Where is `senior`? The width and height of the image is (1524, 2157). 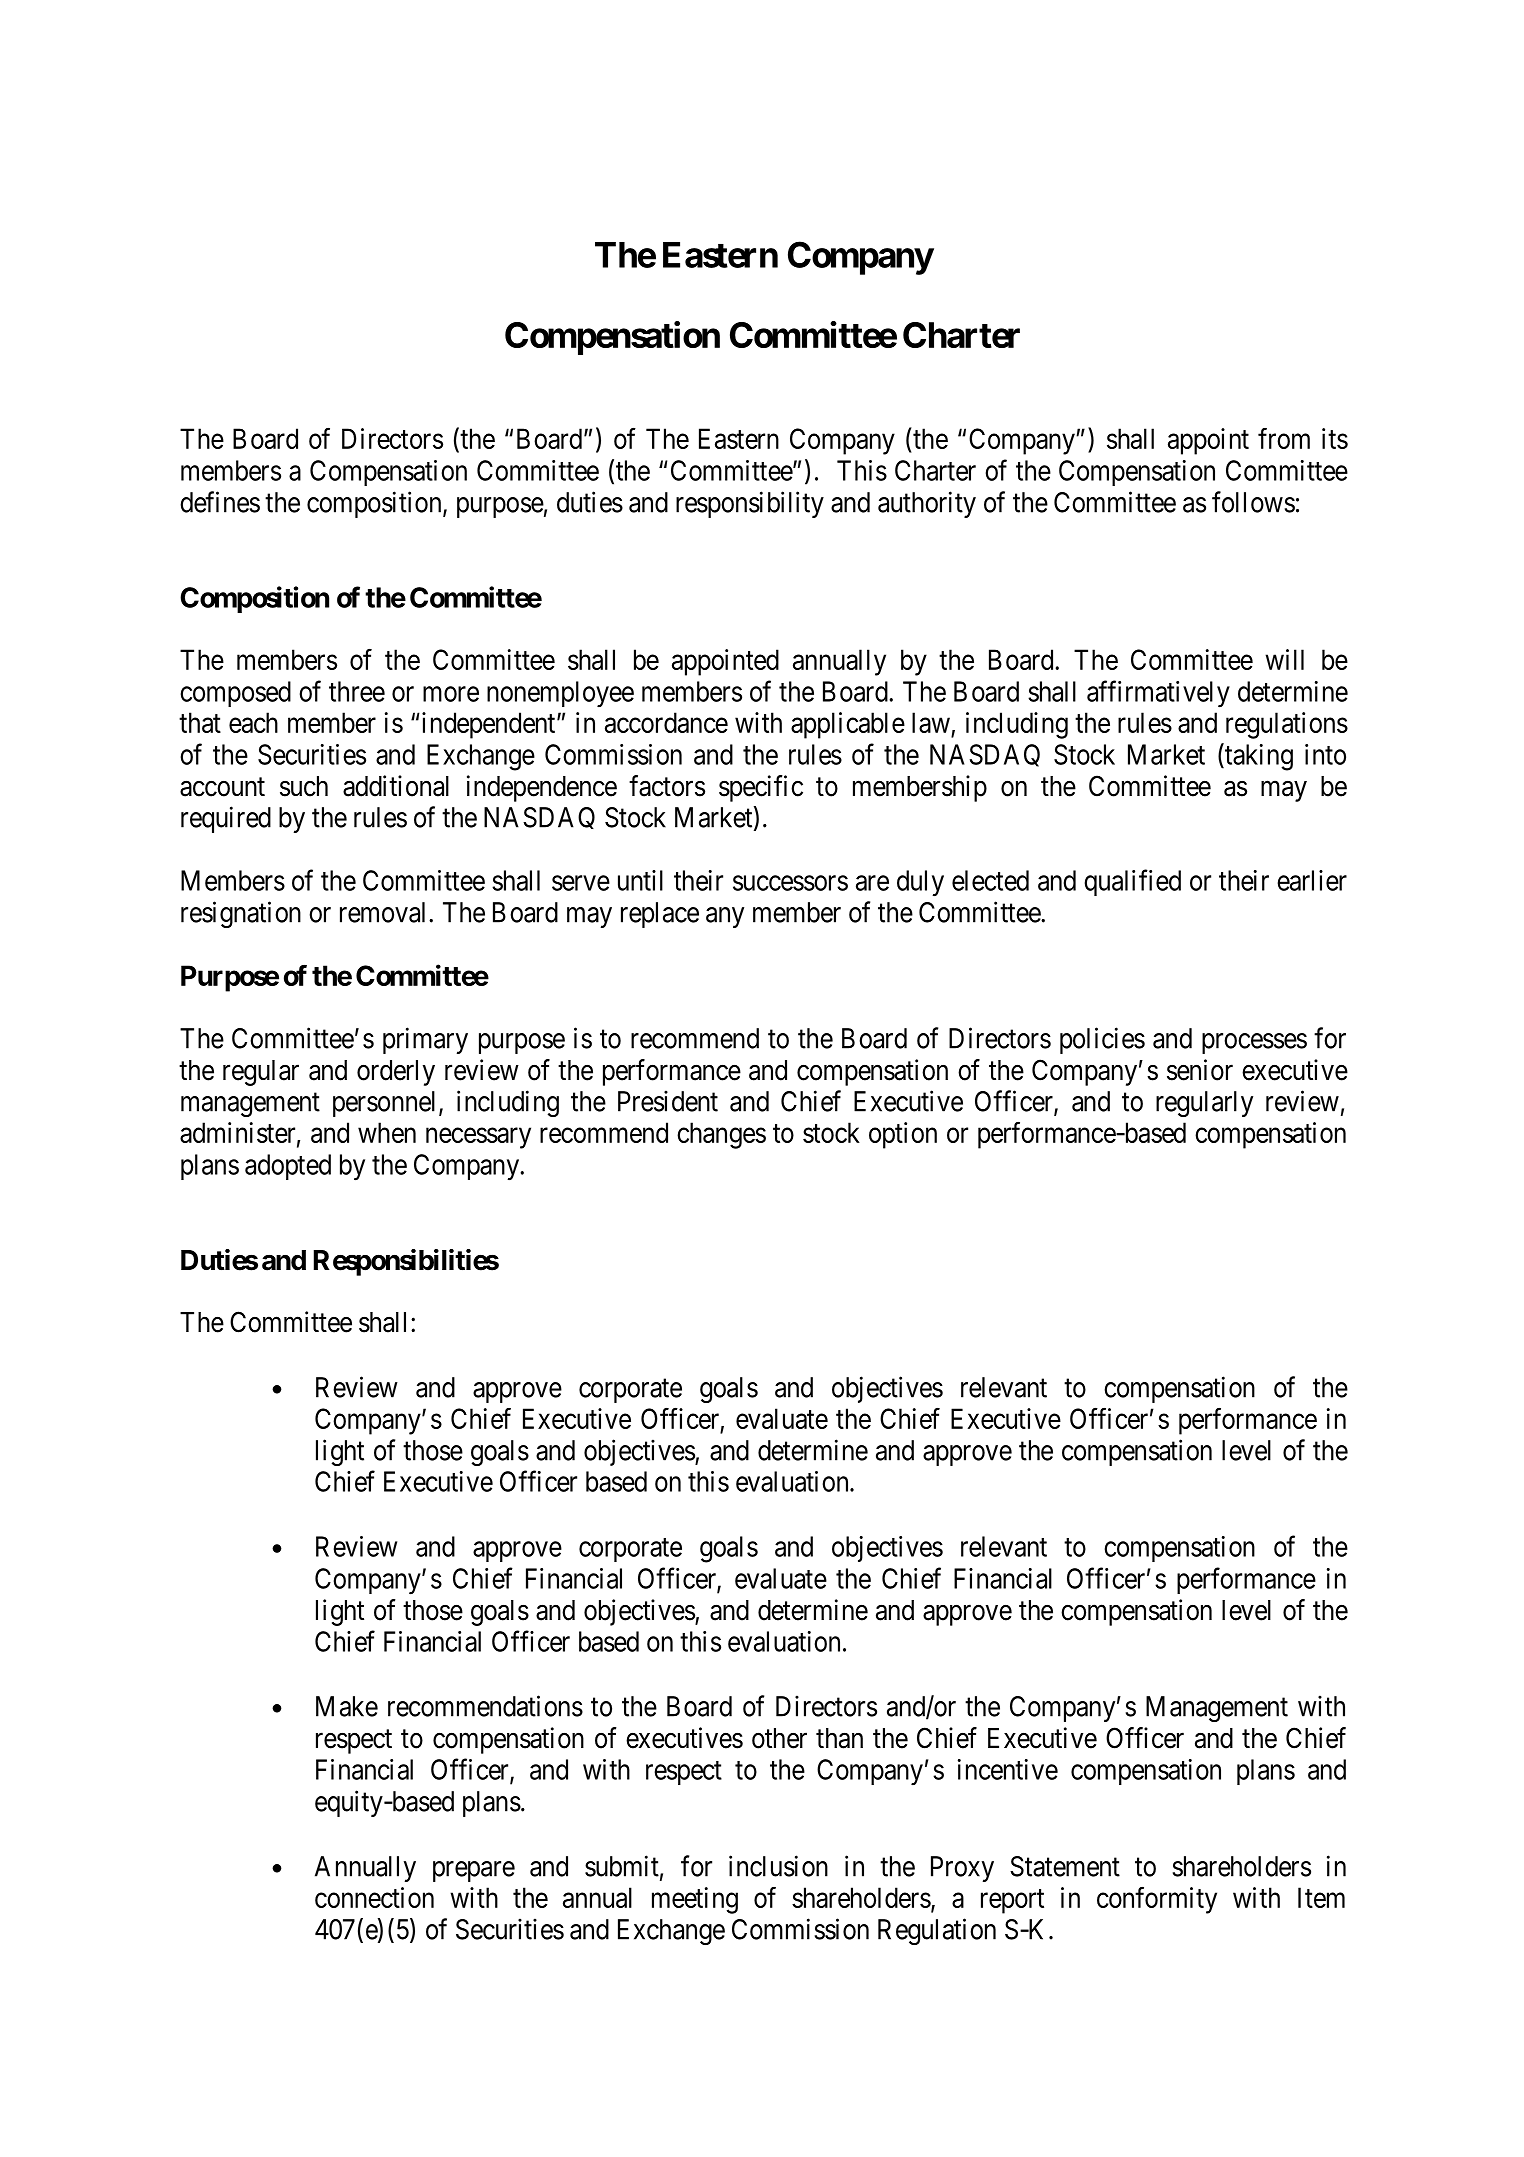
senior is located at coordinates (1200, 1070).
